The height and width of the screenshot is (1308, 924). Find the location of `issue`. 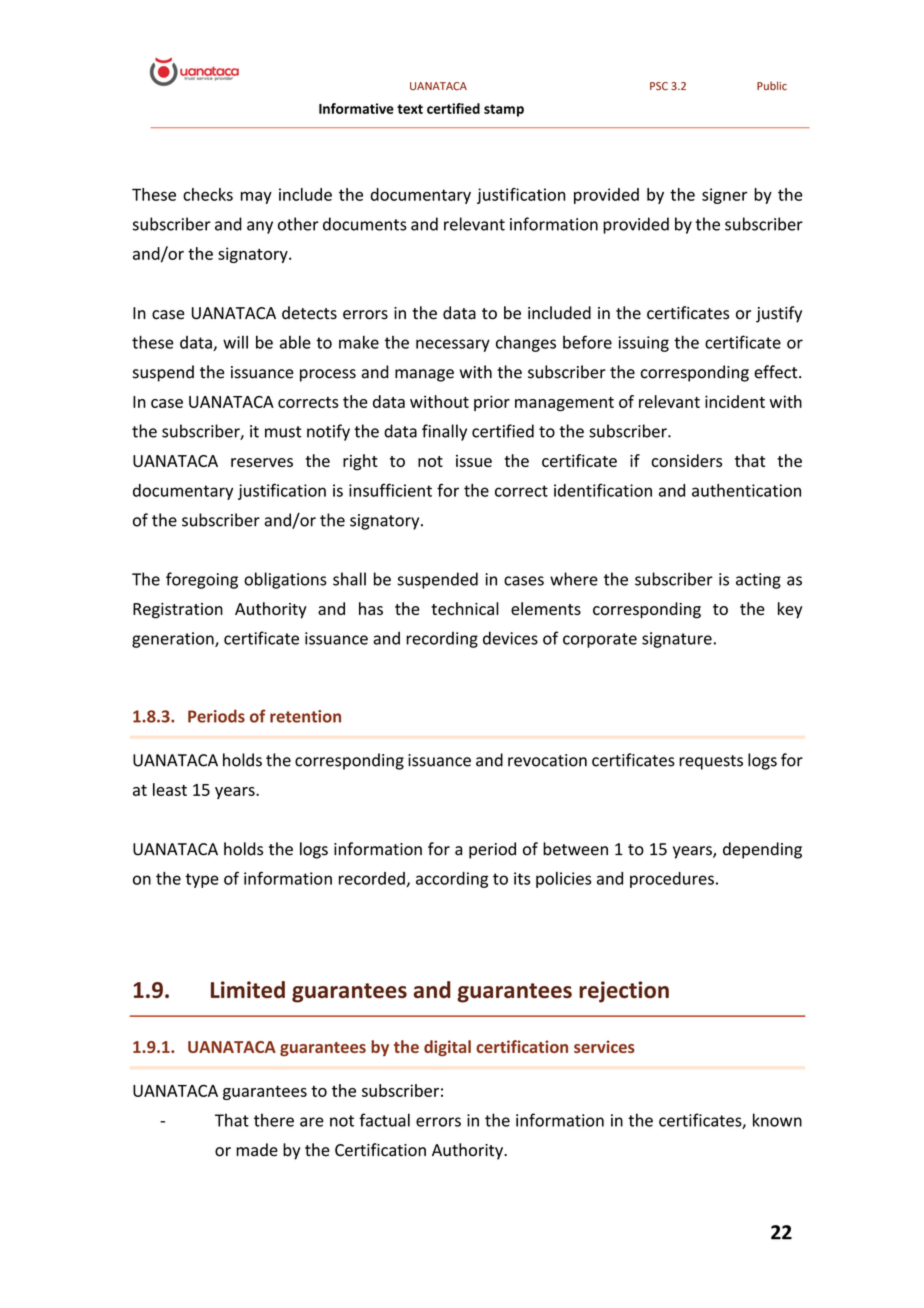

issue is located at coordinates (474, 461).
